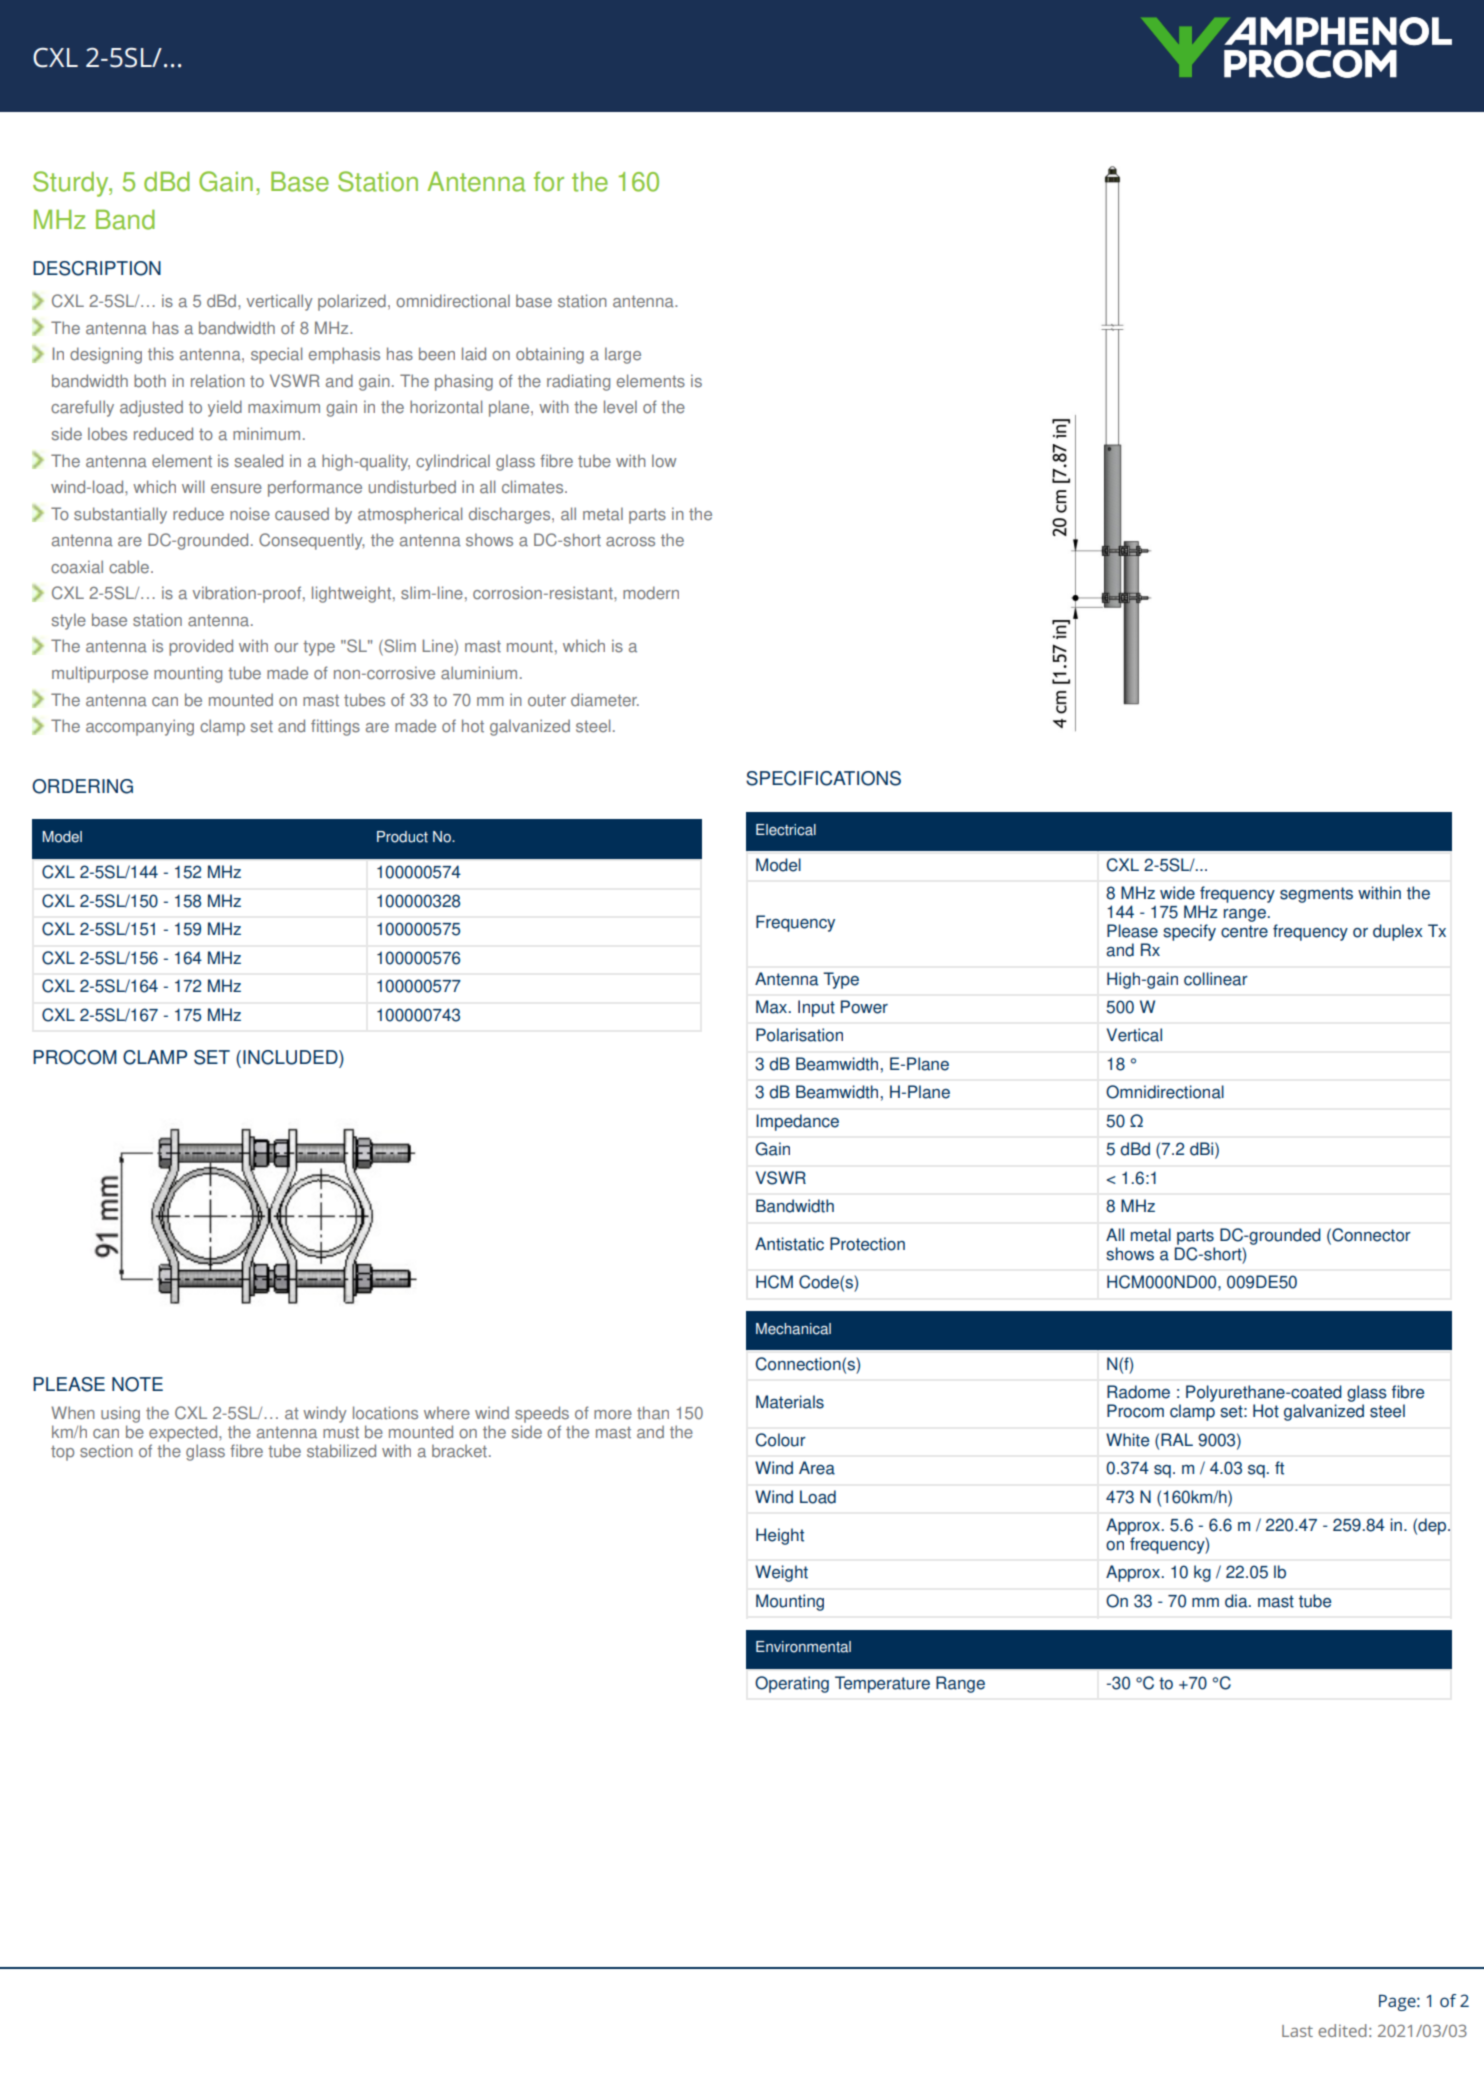  What do you see at coordinates (664, 461) in the image?
I see `low` at bounding box center [664, 461].
